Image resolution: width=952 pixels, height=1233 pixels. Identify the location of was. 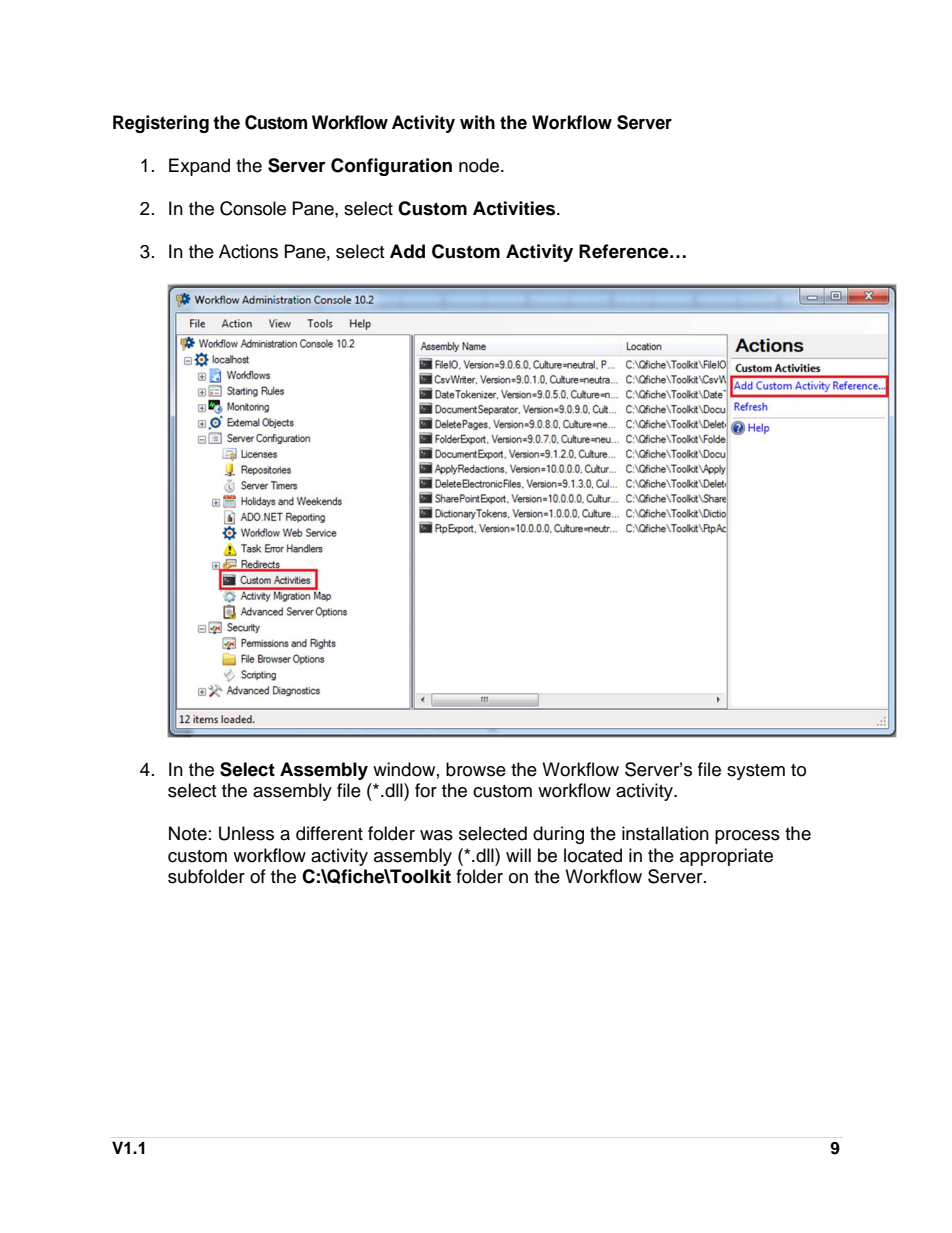
(436, 835).
